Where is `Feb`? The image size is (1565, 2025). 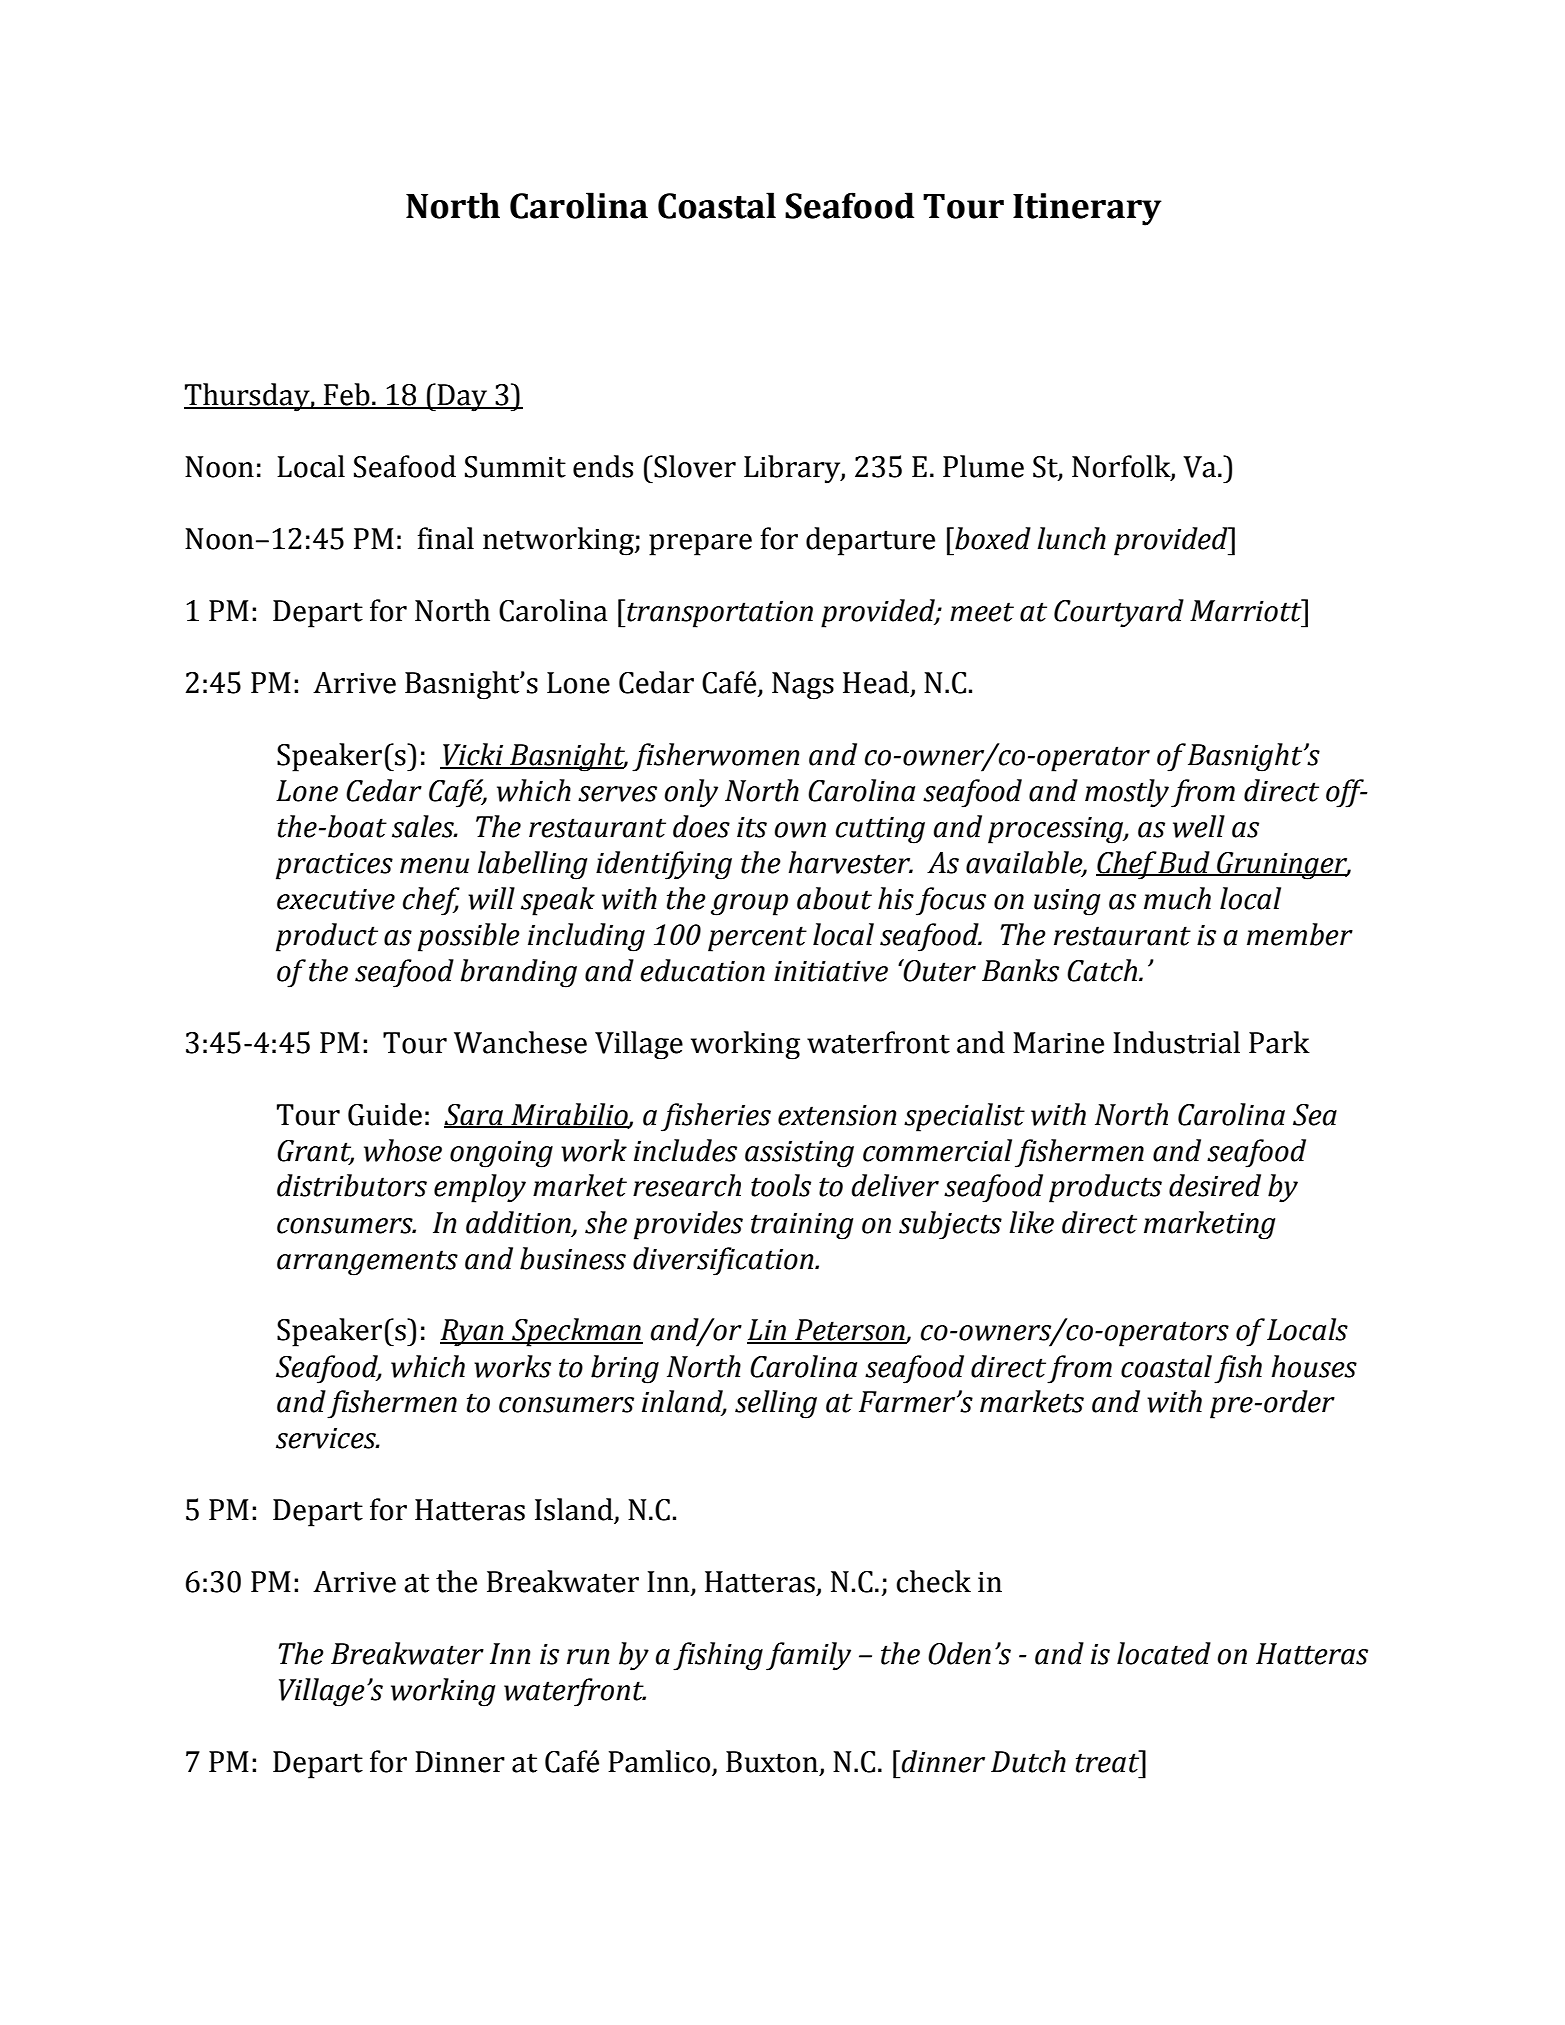 Feb is located at coordinates (347, 395).
